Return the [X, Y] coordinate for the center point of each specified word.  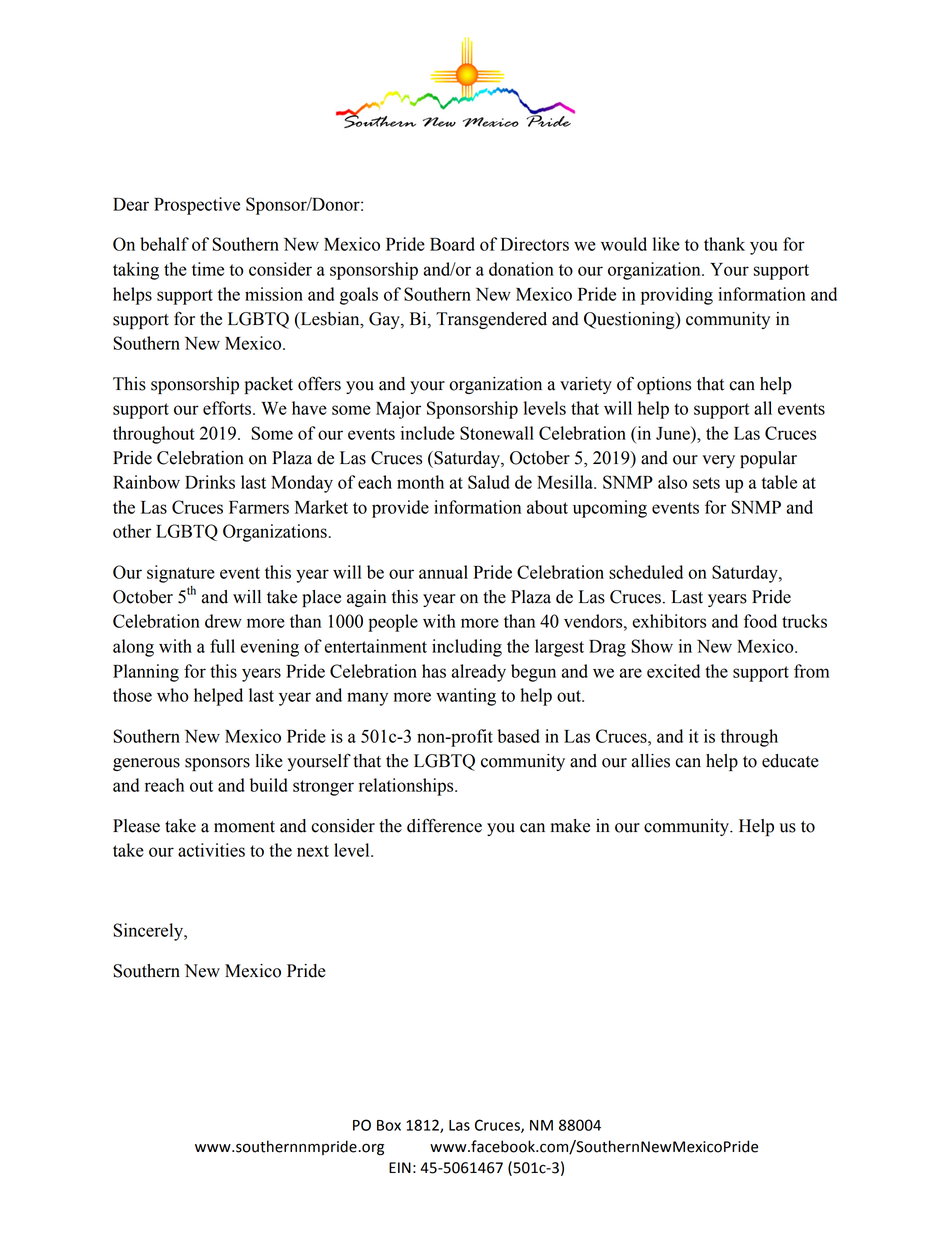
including [467, 648]
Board [452, 244]
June [674, 433]
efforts [227, 408]
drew [223, 621]
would [624, 244]
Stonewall [497, 433]
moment [244, 827]
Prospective [197, 206]
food [760, 621]
